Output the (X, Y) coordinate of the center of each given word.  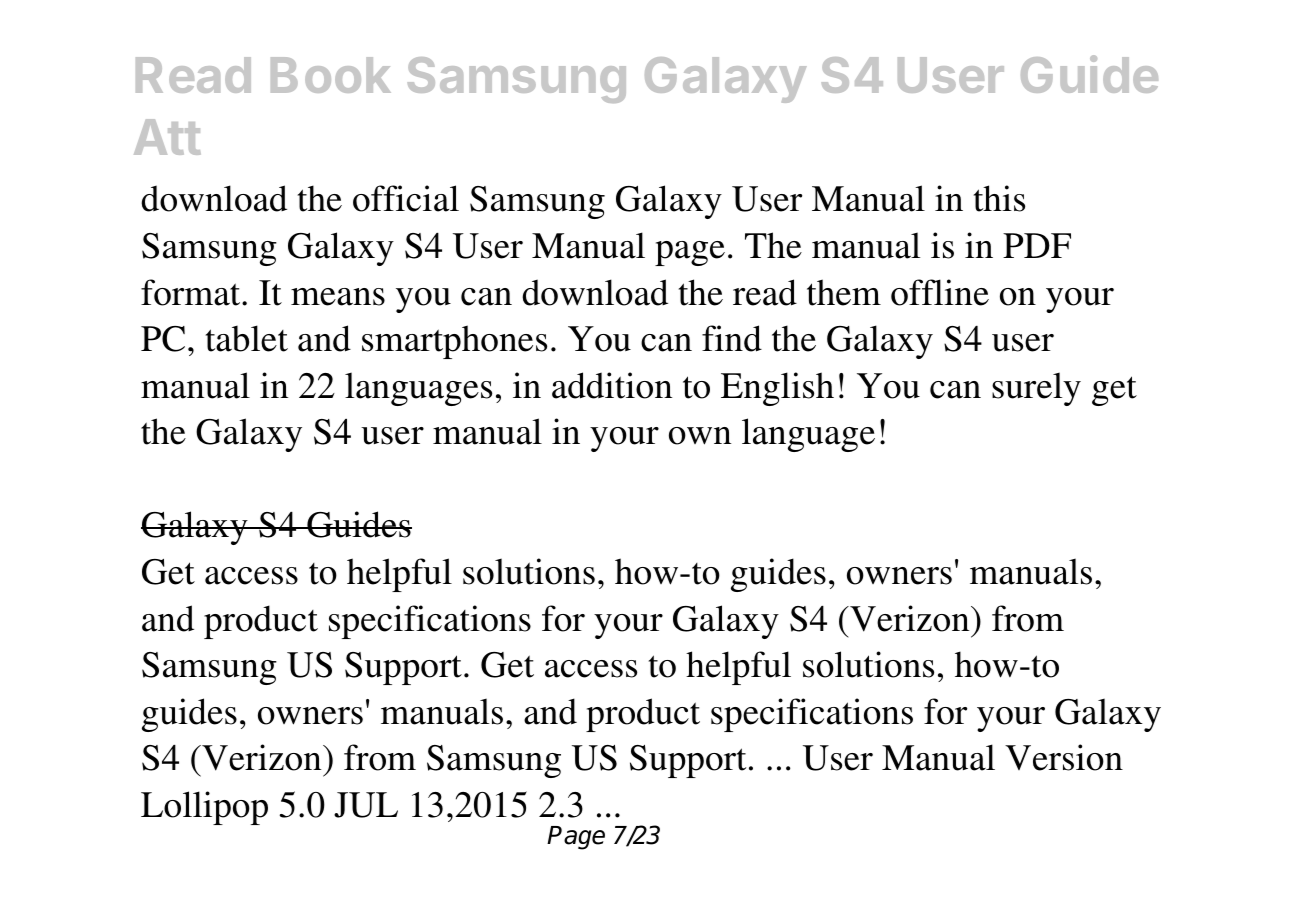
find (732, 338)
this (999, 198)
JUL (366, 805)
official (406, 198)
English (777, 389)
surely (1036, 389)
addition (612, 385)
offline (940, 292)
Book (331, 75)
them (844, 292)
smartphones (454, 342)
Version (1064, 757)
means (338, 297)
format (192, 292)
